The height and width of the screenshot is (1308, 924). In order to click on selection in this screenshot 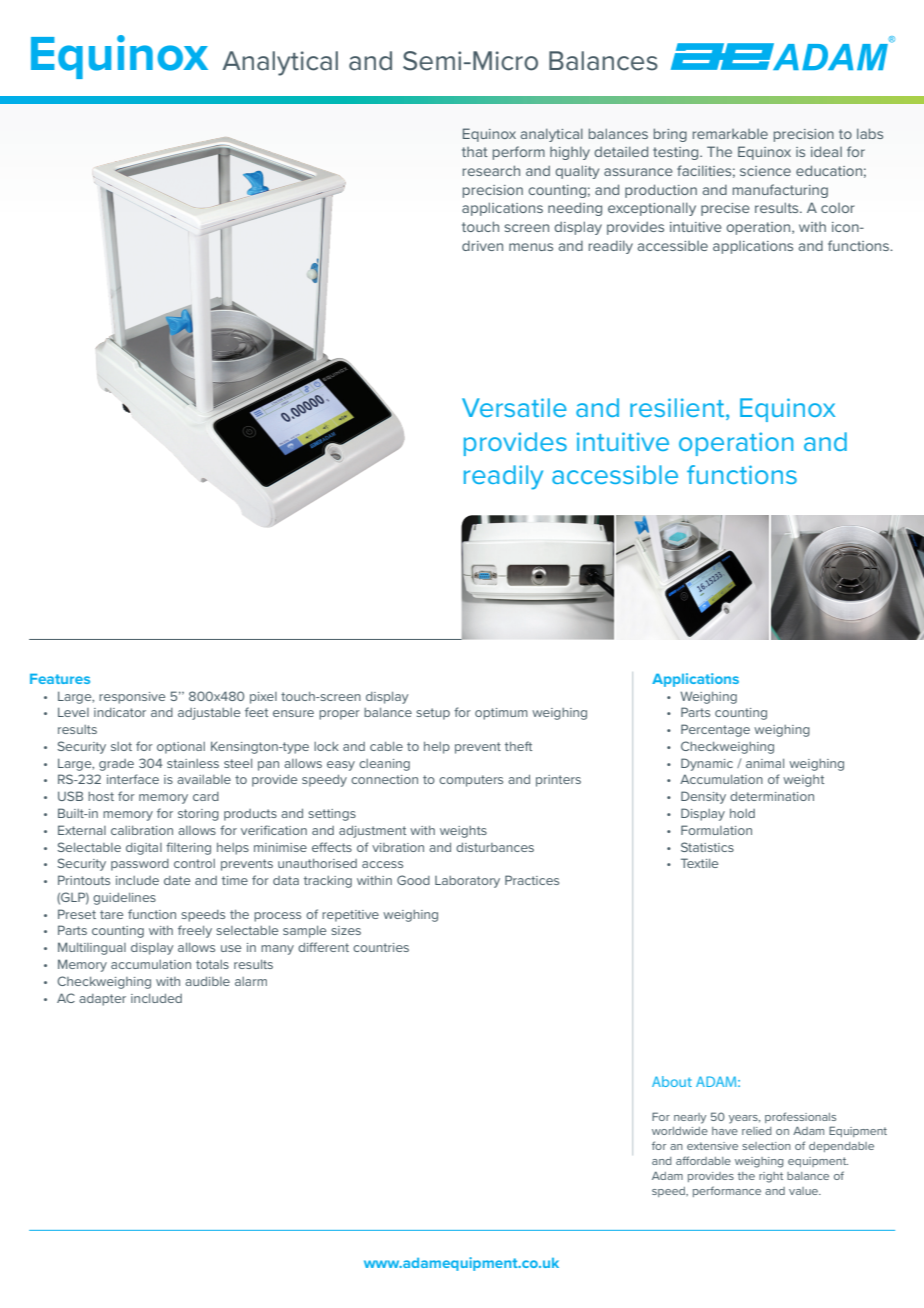, I will do `click(766, 1146)`.
